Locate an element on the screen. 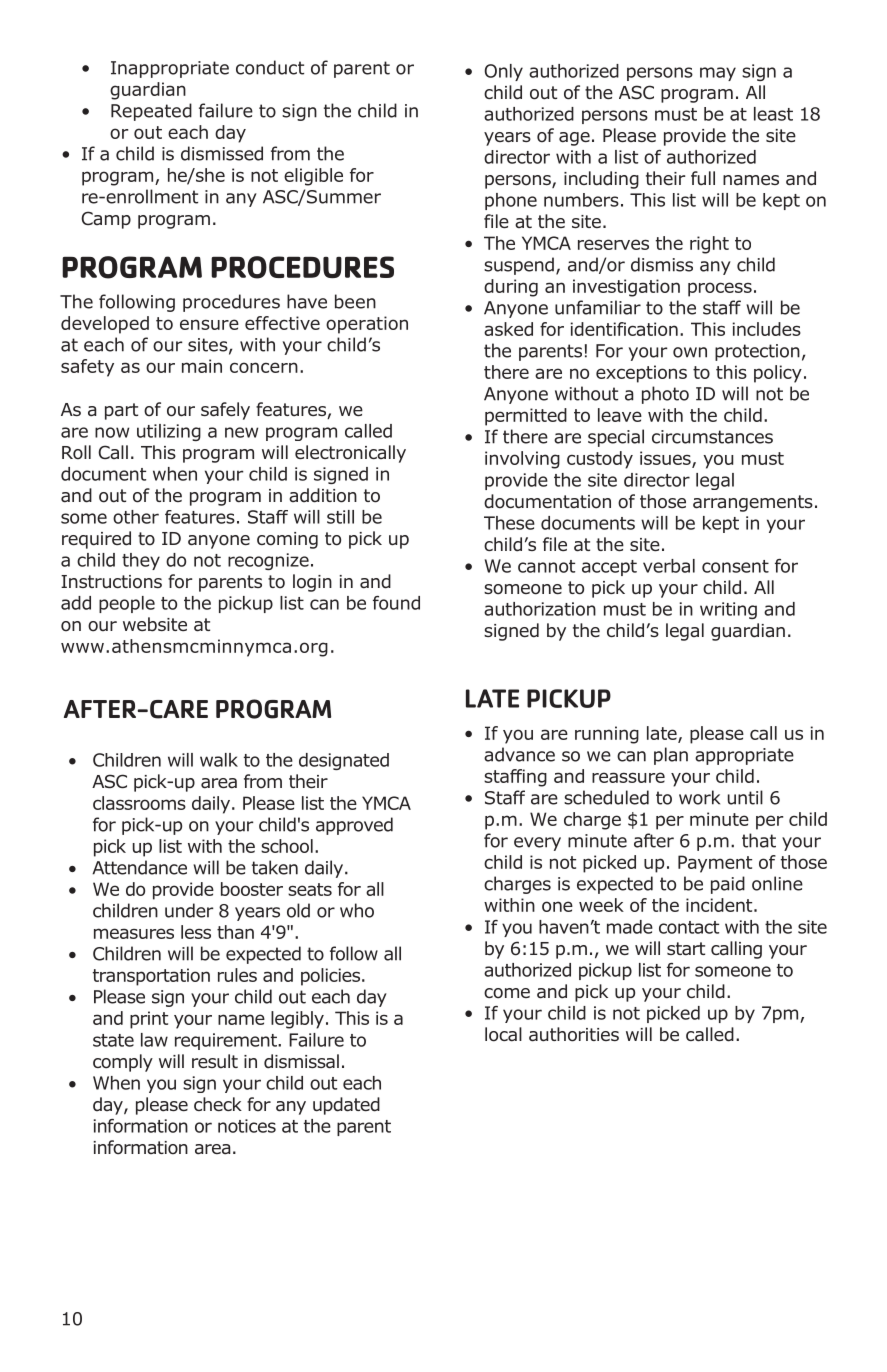  operation is located at coordinates (367, 325).
